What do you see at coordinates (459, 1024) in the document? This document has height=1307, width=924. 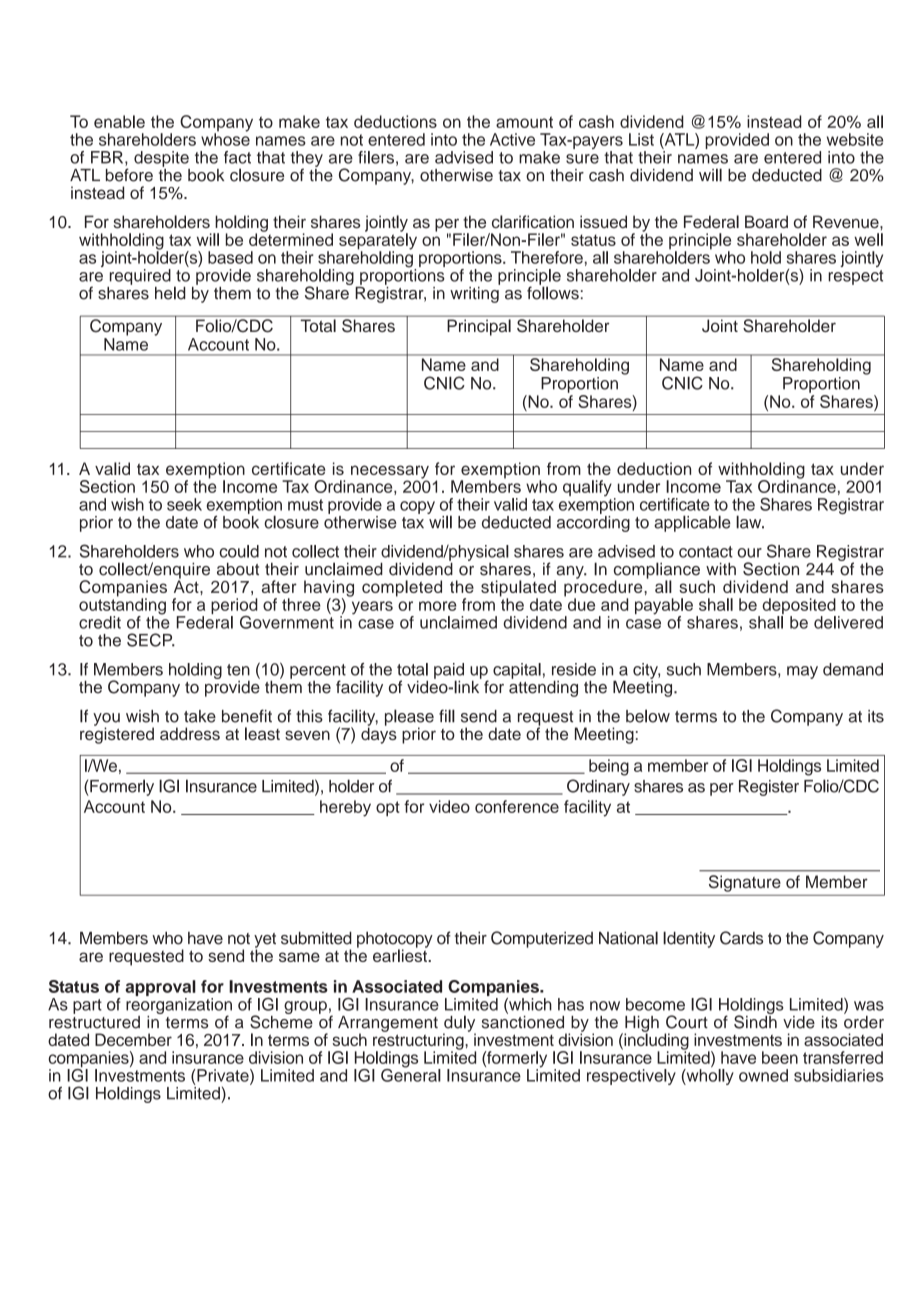 I see `duly` at bounding box center [459, 1024].
